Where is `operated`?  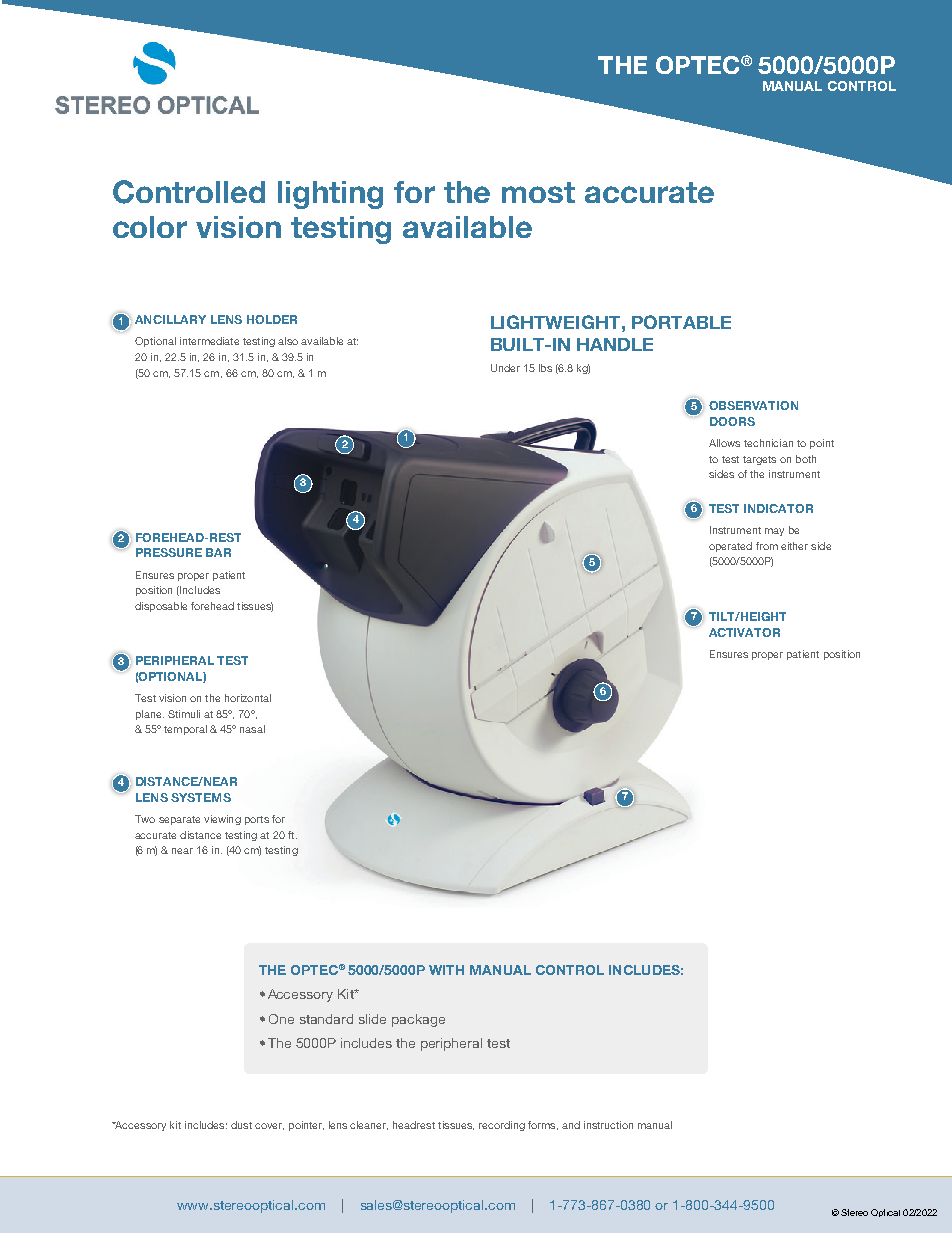
operated is located at coordinates (730, 547).
